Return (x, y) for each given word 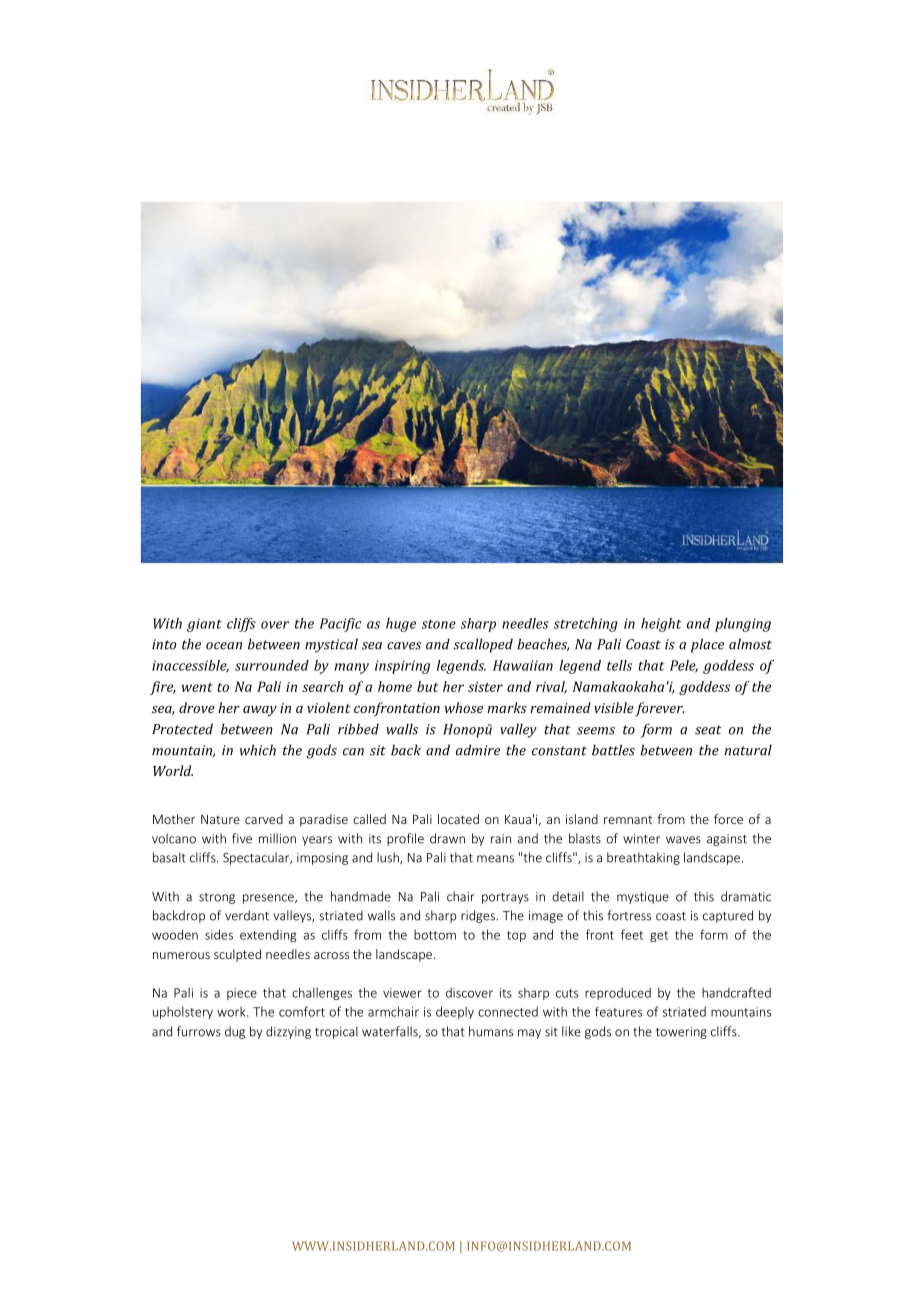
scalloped (483, 645)
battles (613, 750)
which (258, 750)
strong (217, 898)
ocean (224, 646)
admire (478, 750)
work (232, 1012)
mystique (643, 898)
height (661, 625)
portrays (505, 898)
